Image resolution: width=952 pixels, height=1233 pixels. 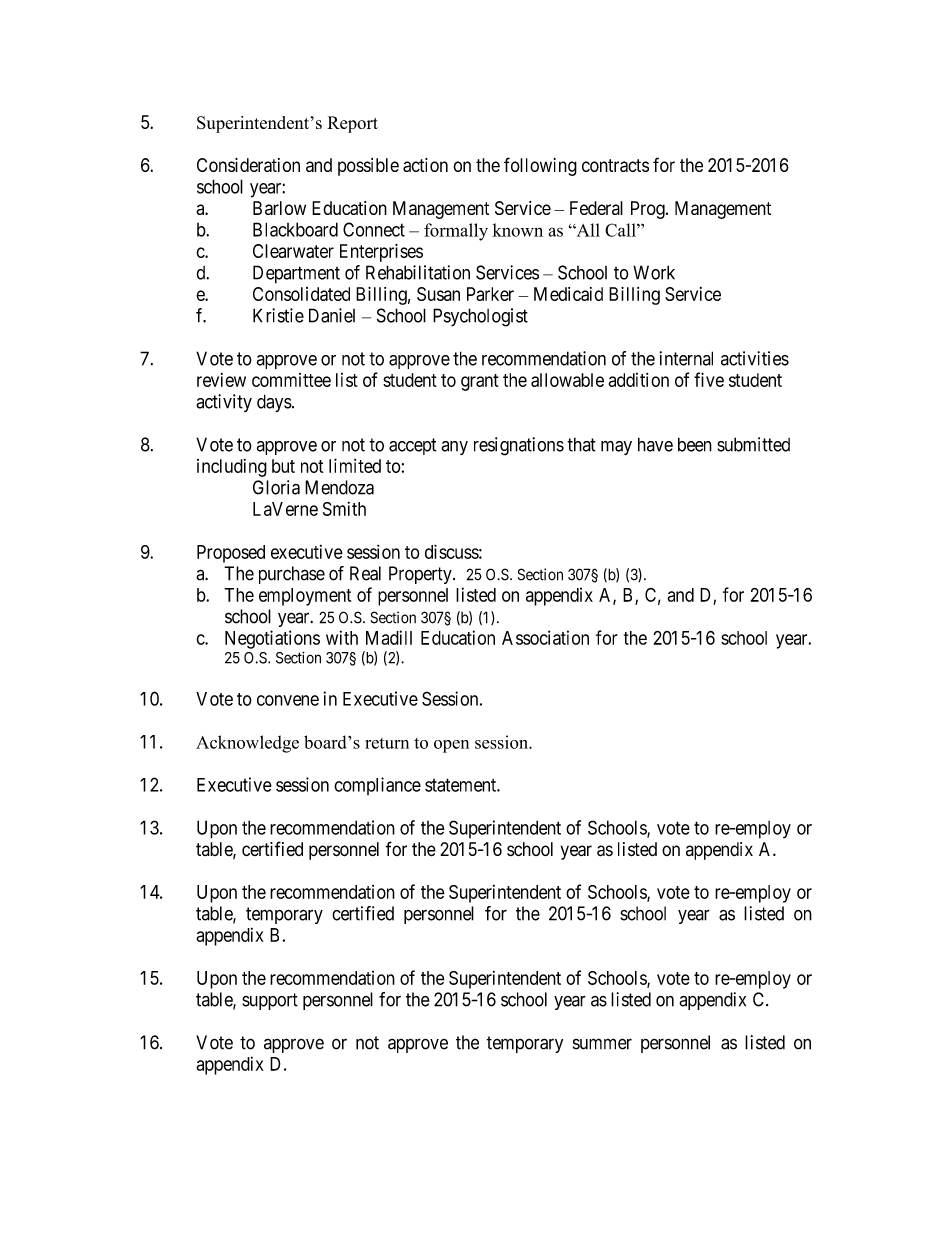 What do you see at coordinates (615, 165) in the image?
I see `contracts` at bounding box center [615, 165].
